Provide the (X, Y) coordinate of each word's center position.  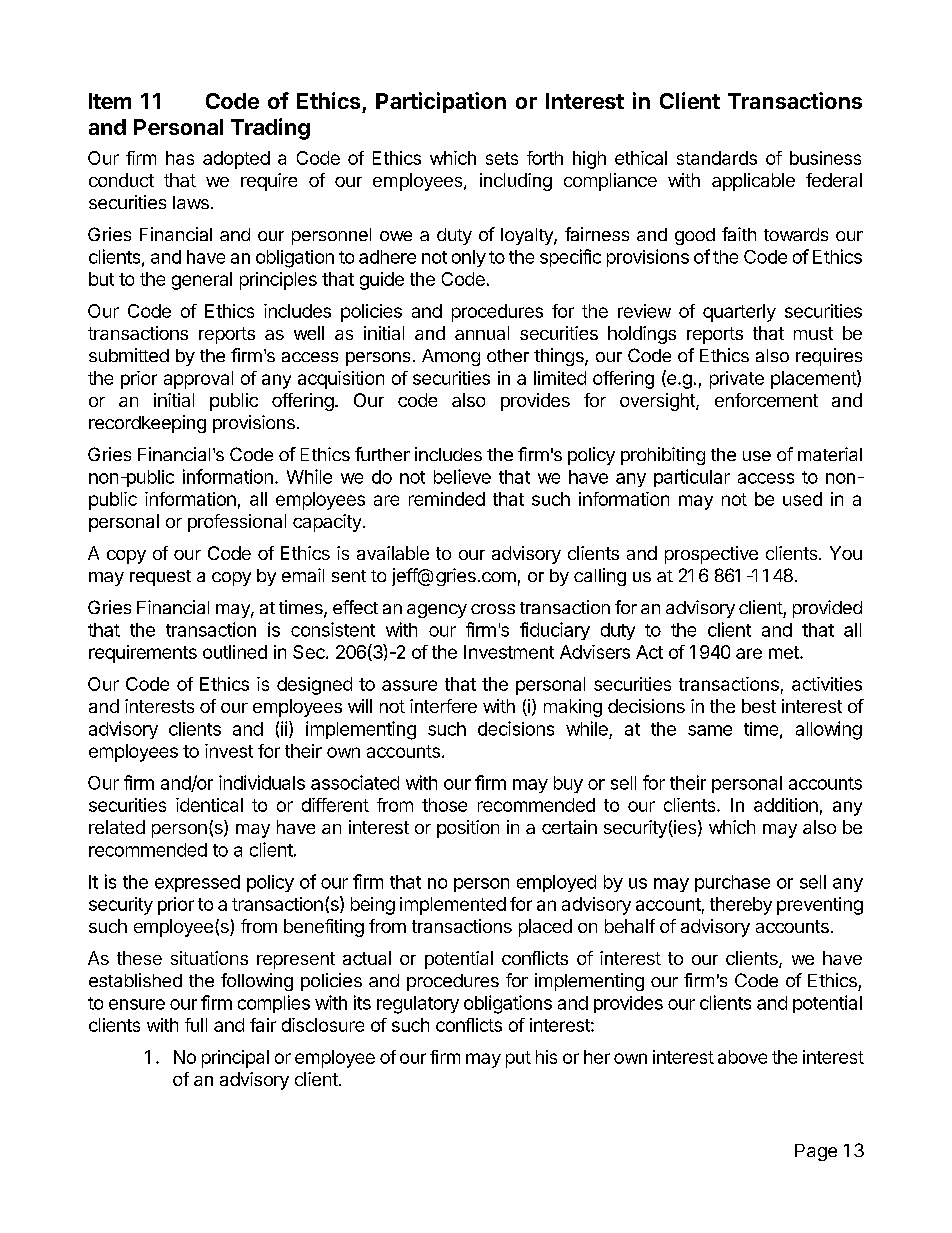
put (518, 1059)
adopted (236, 160)
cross (493, 609)
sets (502, 158)
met (785, 652)
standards (717, 158)
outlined (235, 652)
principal (235, 1059)
